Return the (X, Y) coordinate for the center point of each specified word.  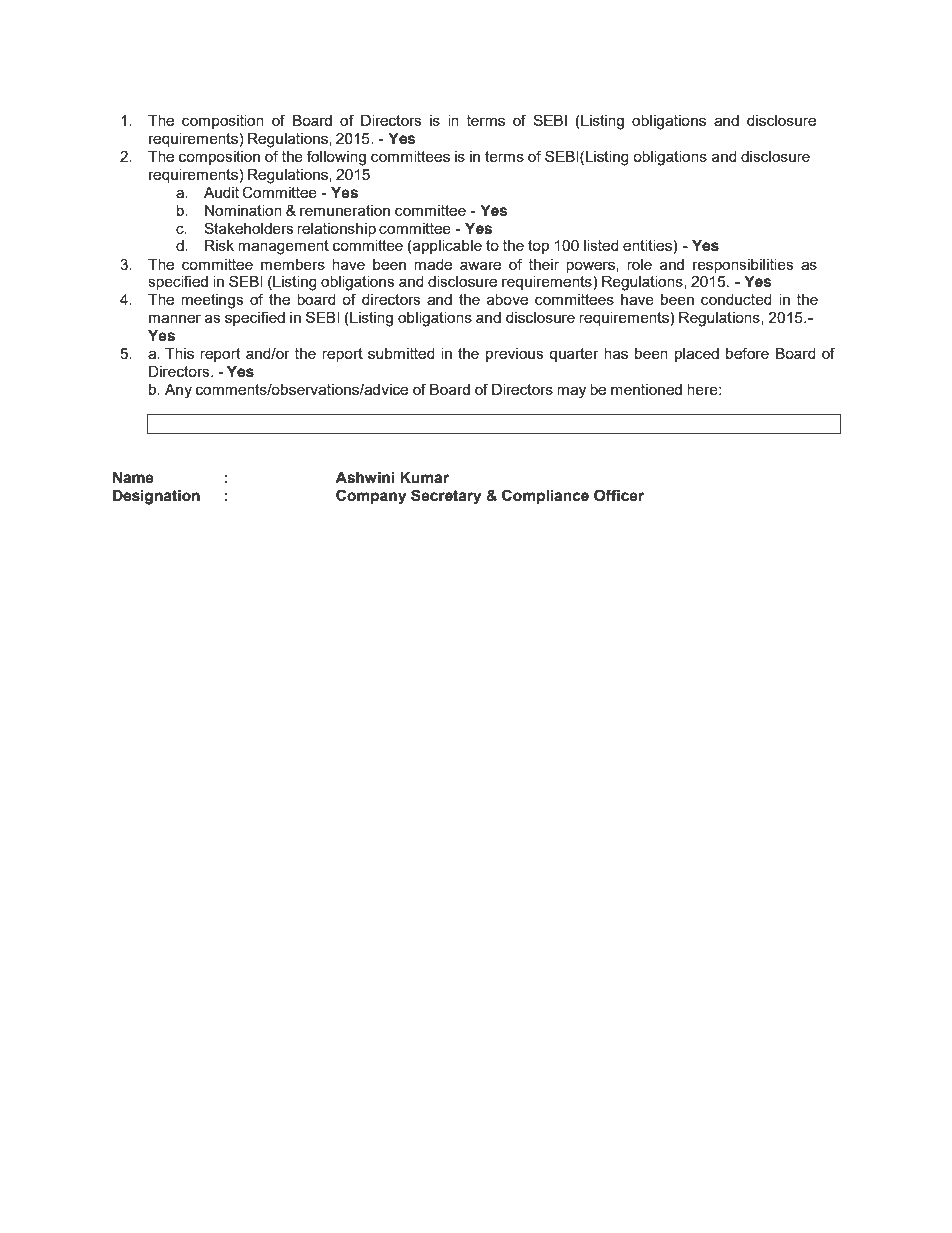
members (293, 264)
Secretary (446, 497)
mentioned (646, 389)
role (639, 264)
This (179, 353)
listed (601, 245)
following (336, 158)
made (433, 264)
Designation (156, 497)
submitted (401, 353)
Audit (221, 192)
